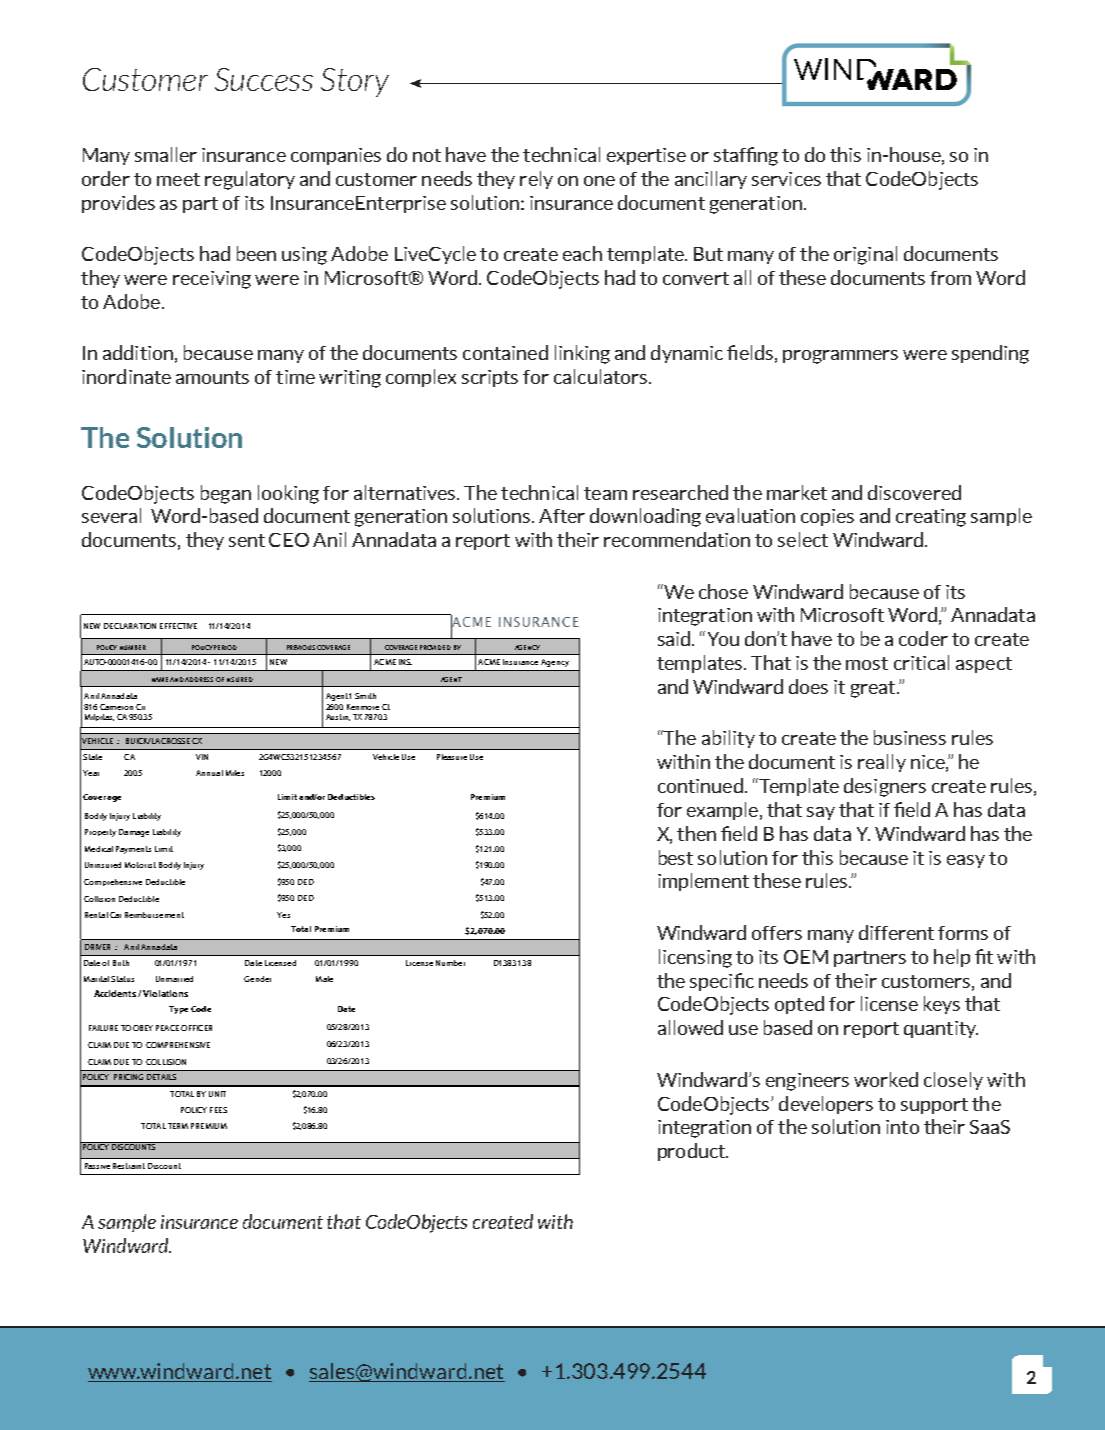 This screenshot has width=1105, height=1430. I want to click on EFFECTIVE, so click(178, 626).
